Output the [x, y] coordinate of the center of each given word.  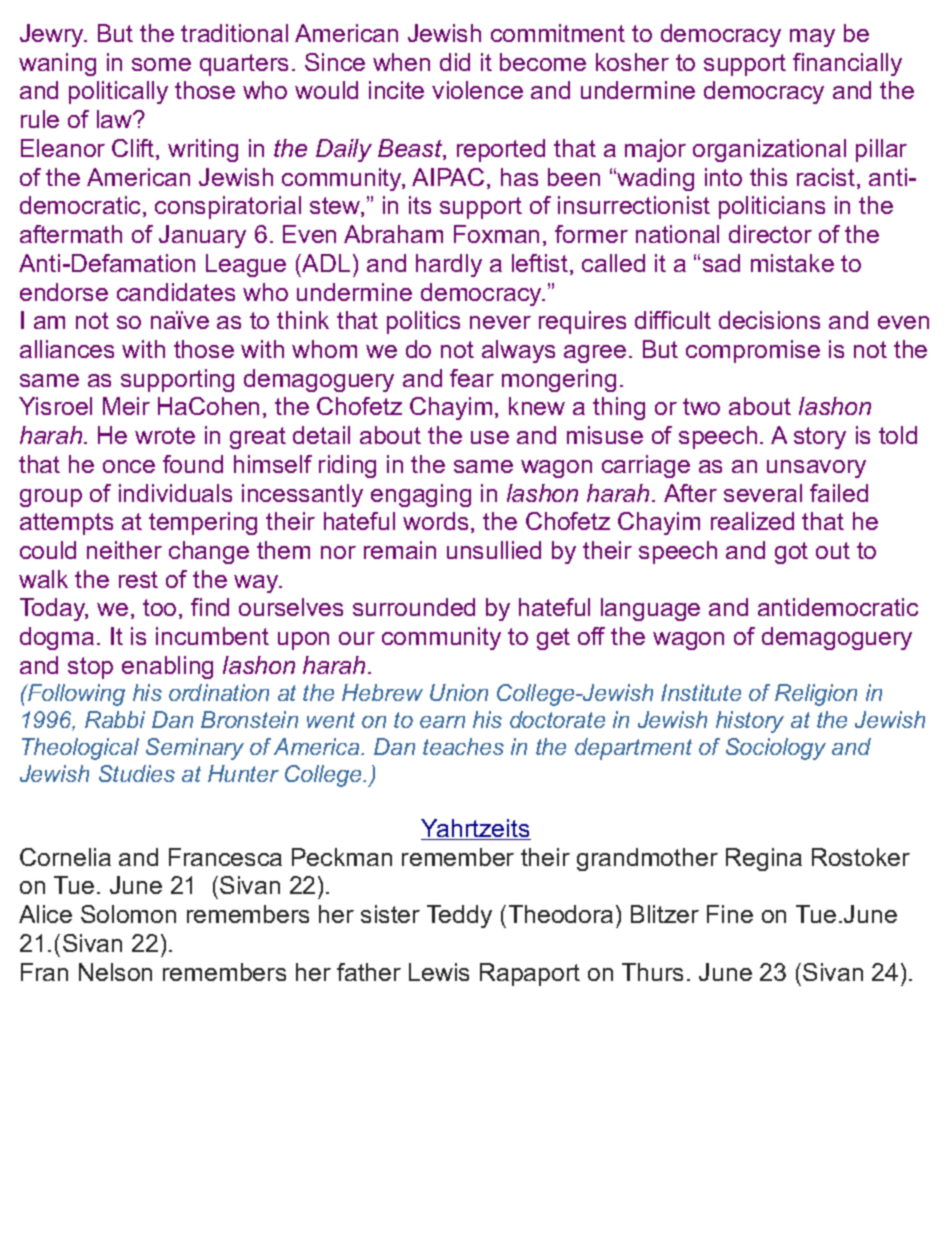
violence [477, 90]
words [435, 521]
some [161, 64]
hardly [449, 265]
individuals [175, 493]
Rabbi [115, 719]
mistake [792, 263]
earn [442, 722]
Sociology [776, 749]
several [763, 493]
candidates [176, 292]
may [812, 38]
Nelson [115, 972]
